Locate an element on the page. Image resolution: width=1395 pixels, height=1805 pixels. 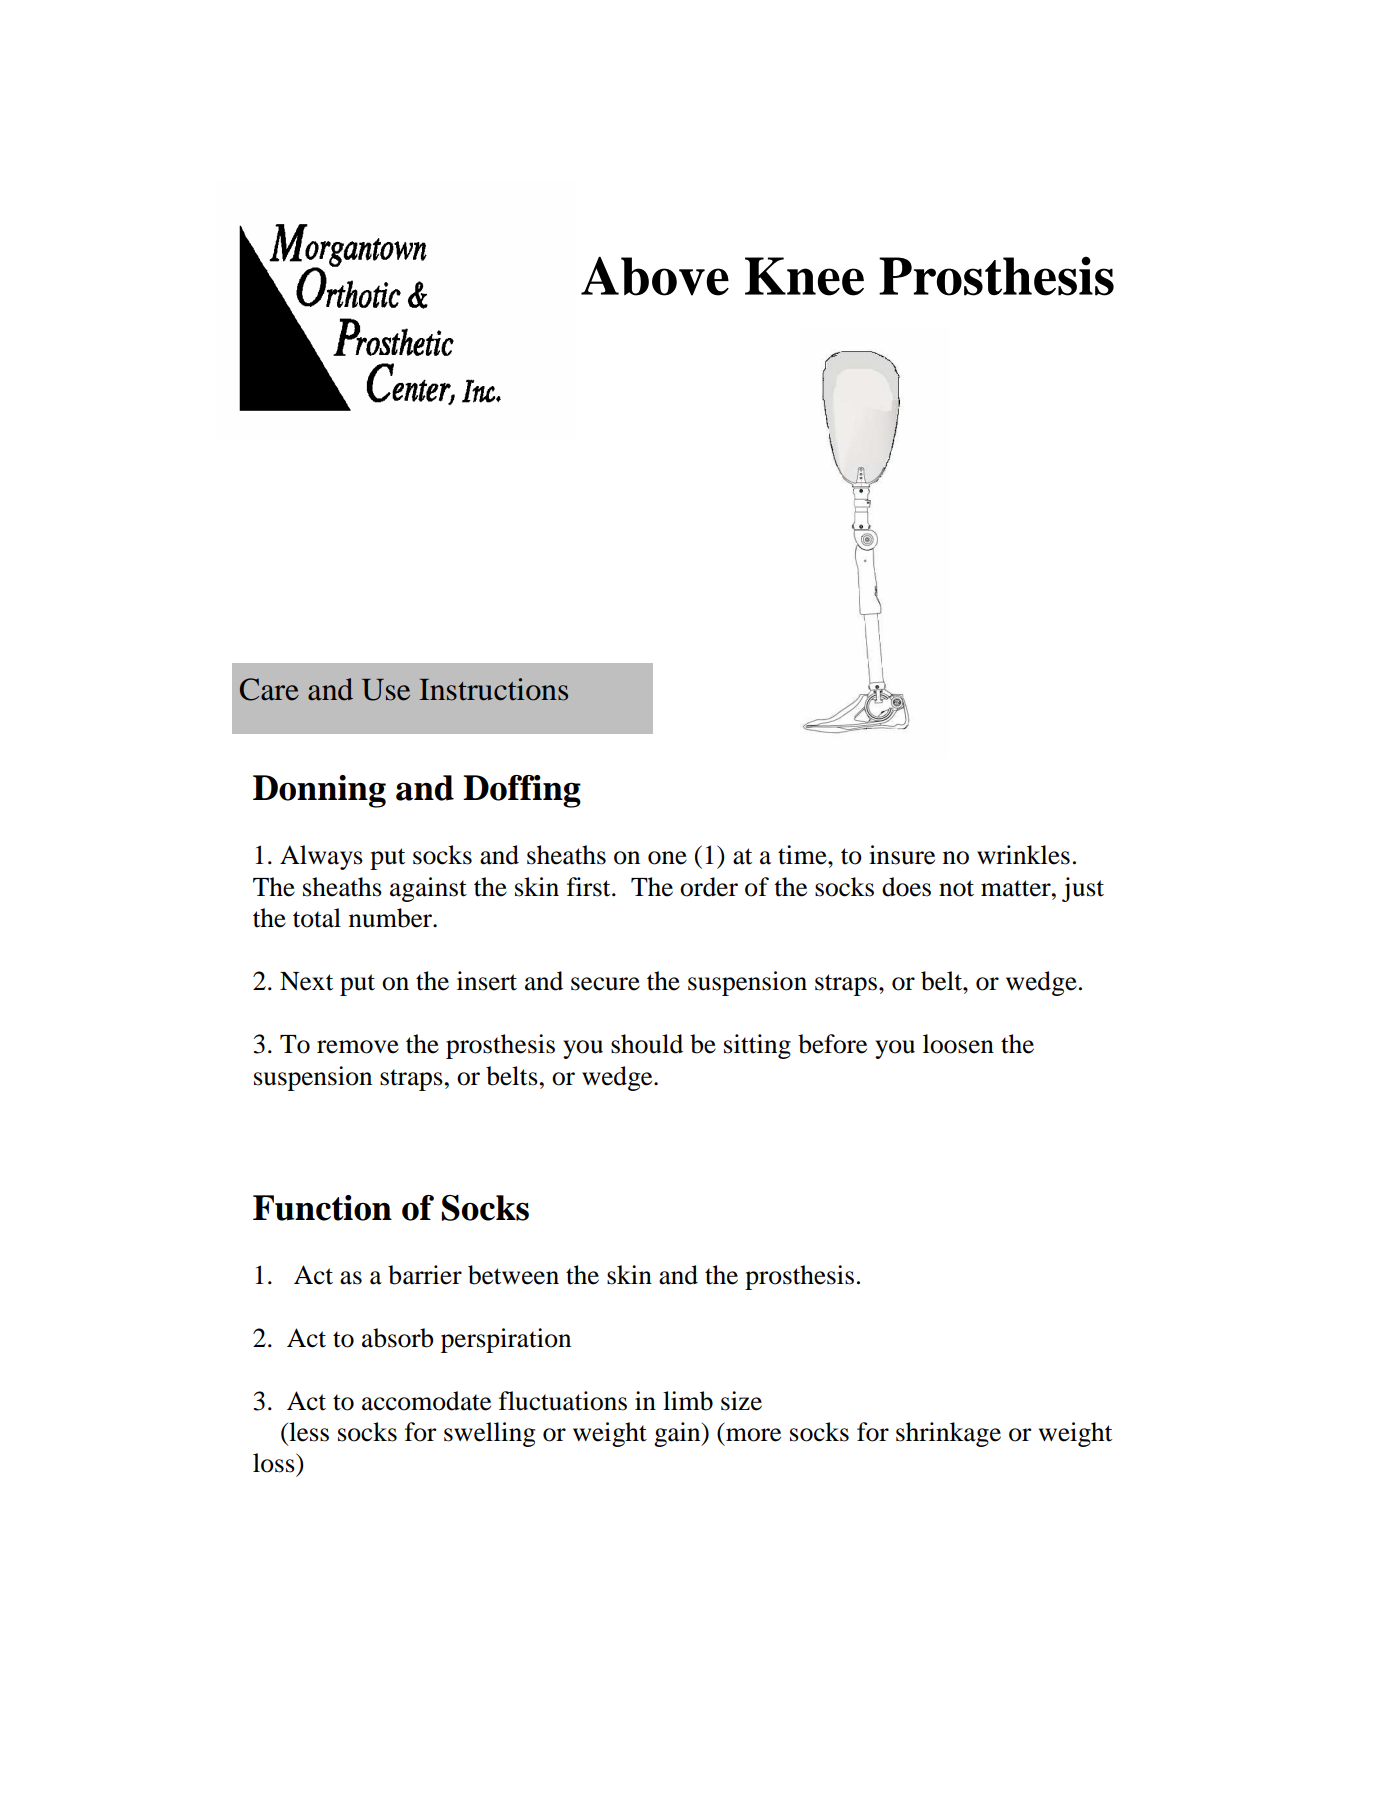
Instructions is located at coordinates (493, 689).
